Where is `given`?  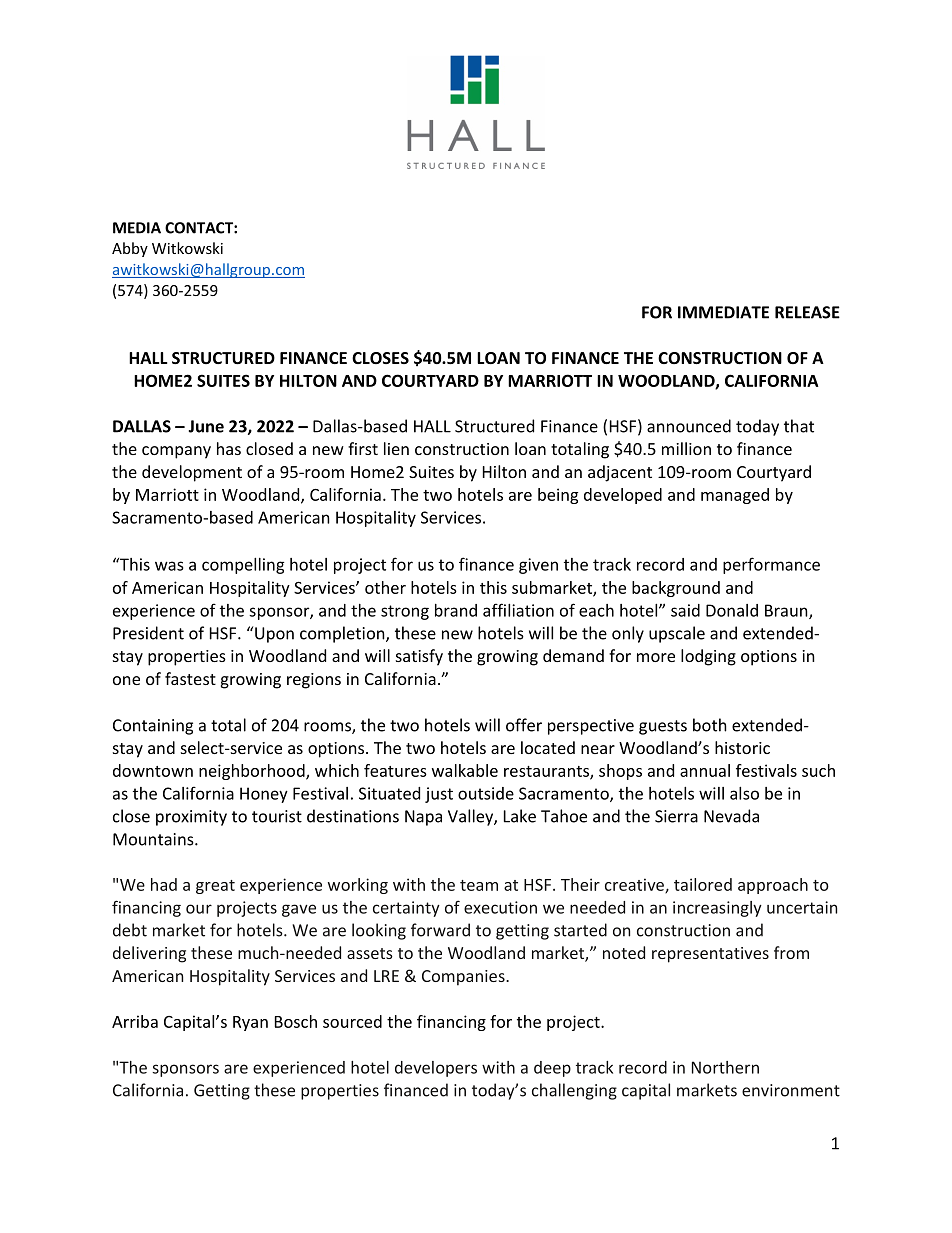 given is located at coordinates (538, 566).
